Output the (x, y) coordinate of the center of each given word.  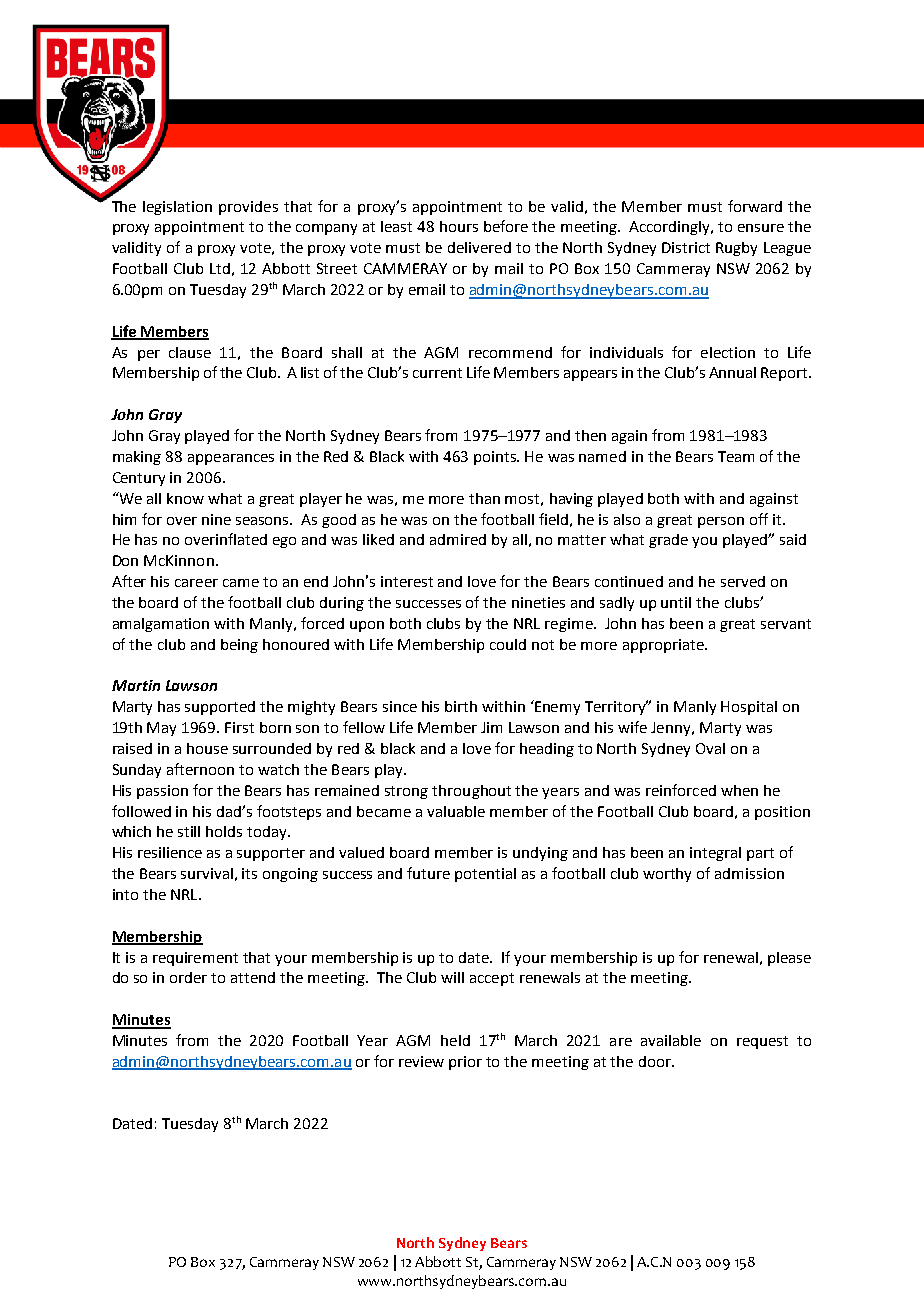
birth (461, 706)
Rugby (736, 249)
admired (458, 539)
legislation (177, 208)
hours (459, 226)
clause (190, 352)
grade (668, 541)
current (437, 373)
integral (715, 854)
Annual (732, 372)
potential (485, 875)
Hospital (749, 708)
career (196, 583)
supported (220, 708)
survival (207, 873)
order (188, 977)
